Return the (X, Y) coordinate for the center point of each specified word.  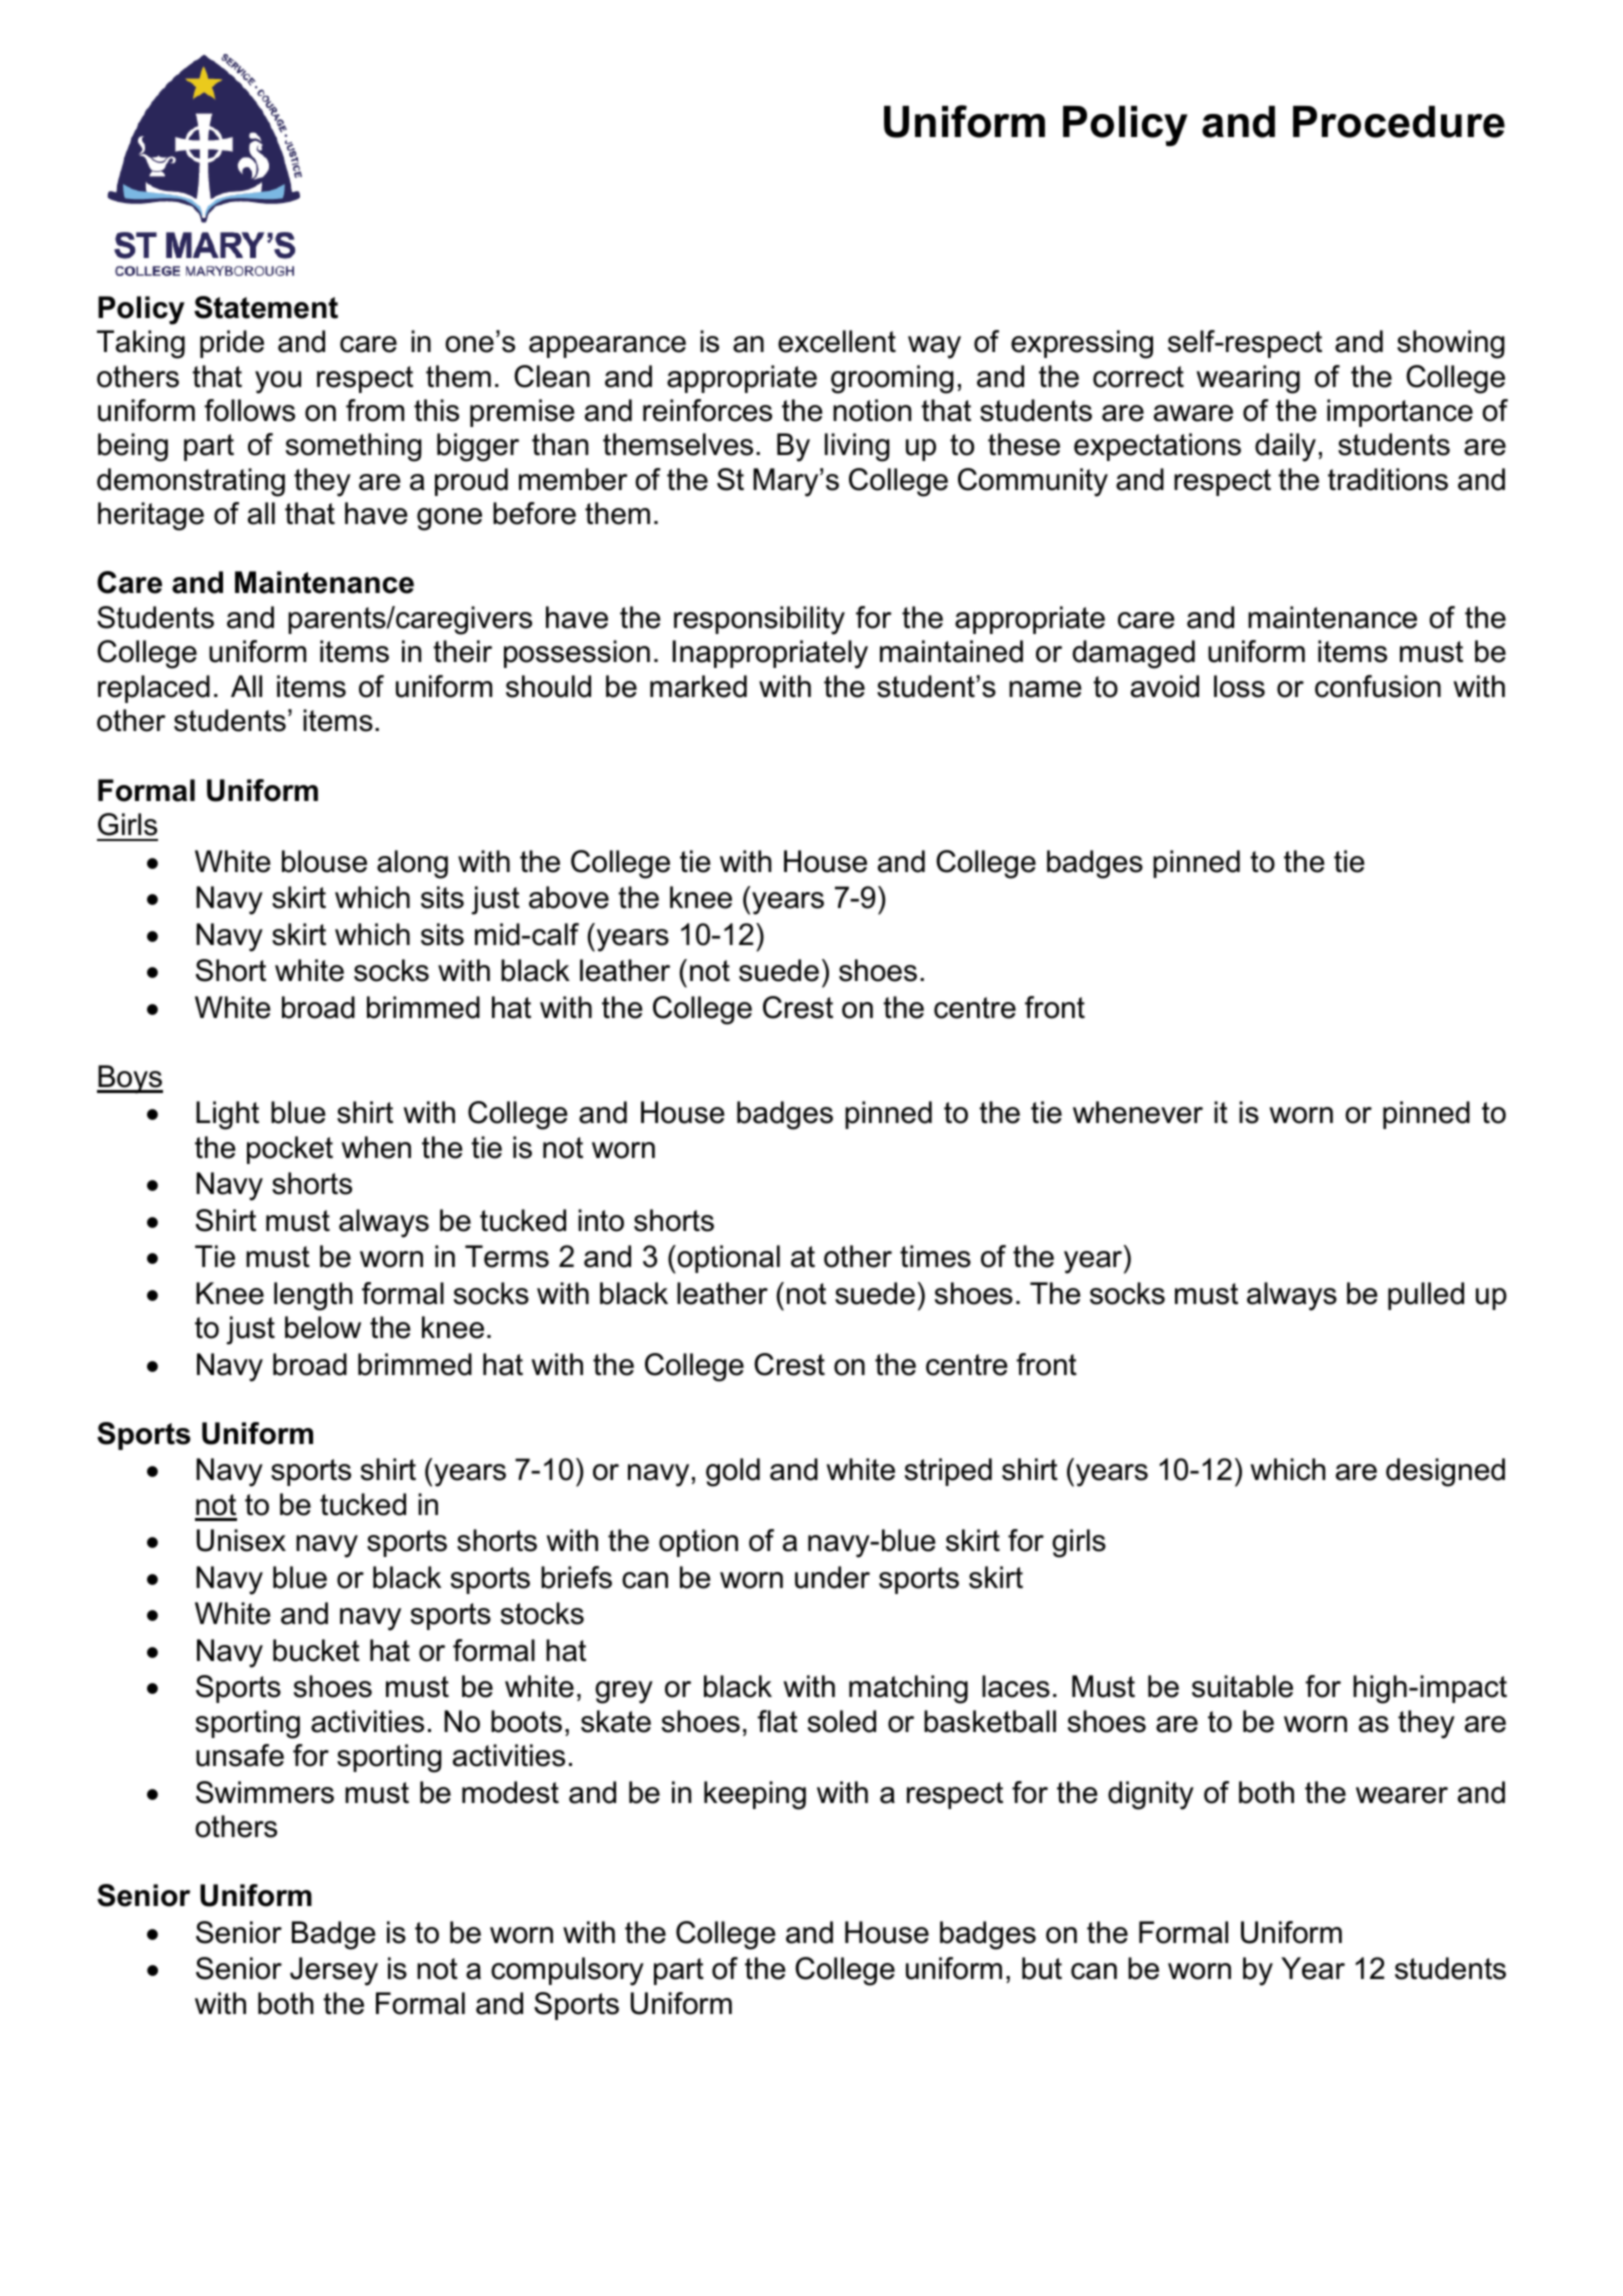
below (323, 1327)
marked (698, 686)
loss (1239, 686)
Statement (266, 307)
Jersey (334, 1971)
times (935, 1256)
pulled (1426, 1296)
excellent (837, 341)
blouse (324, 861)
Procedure (1399, 122)
